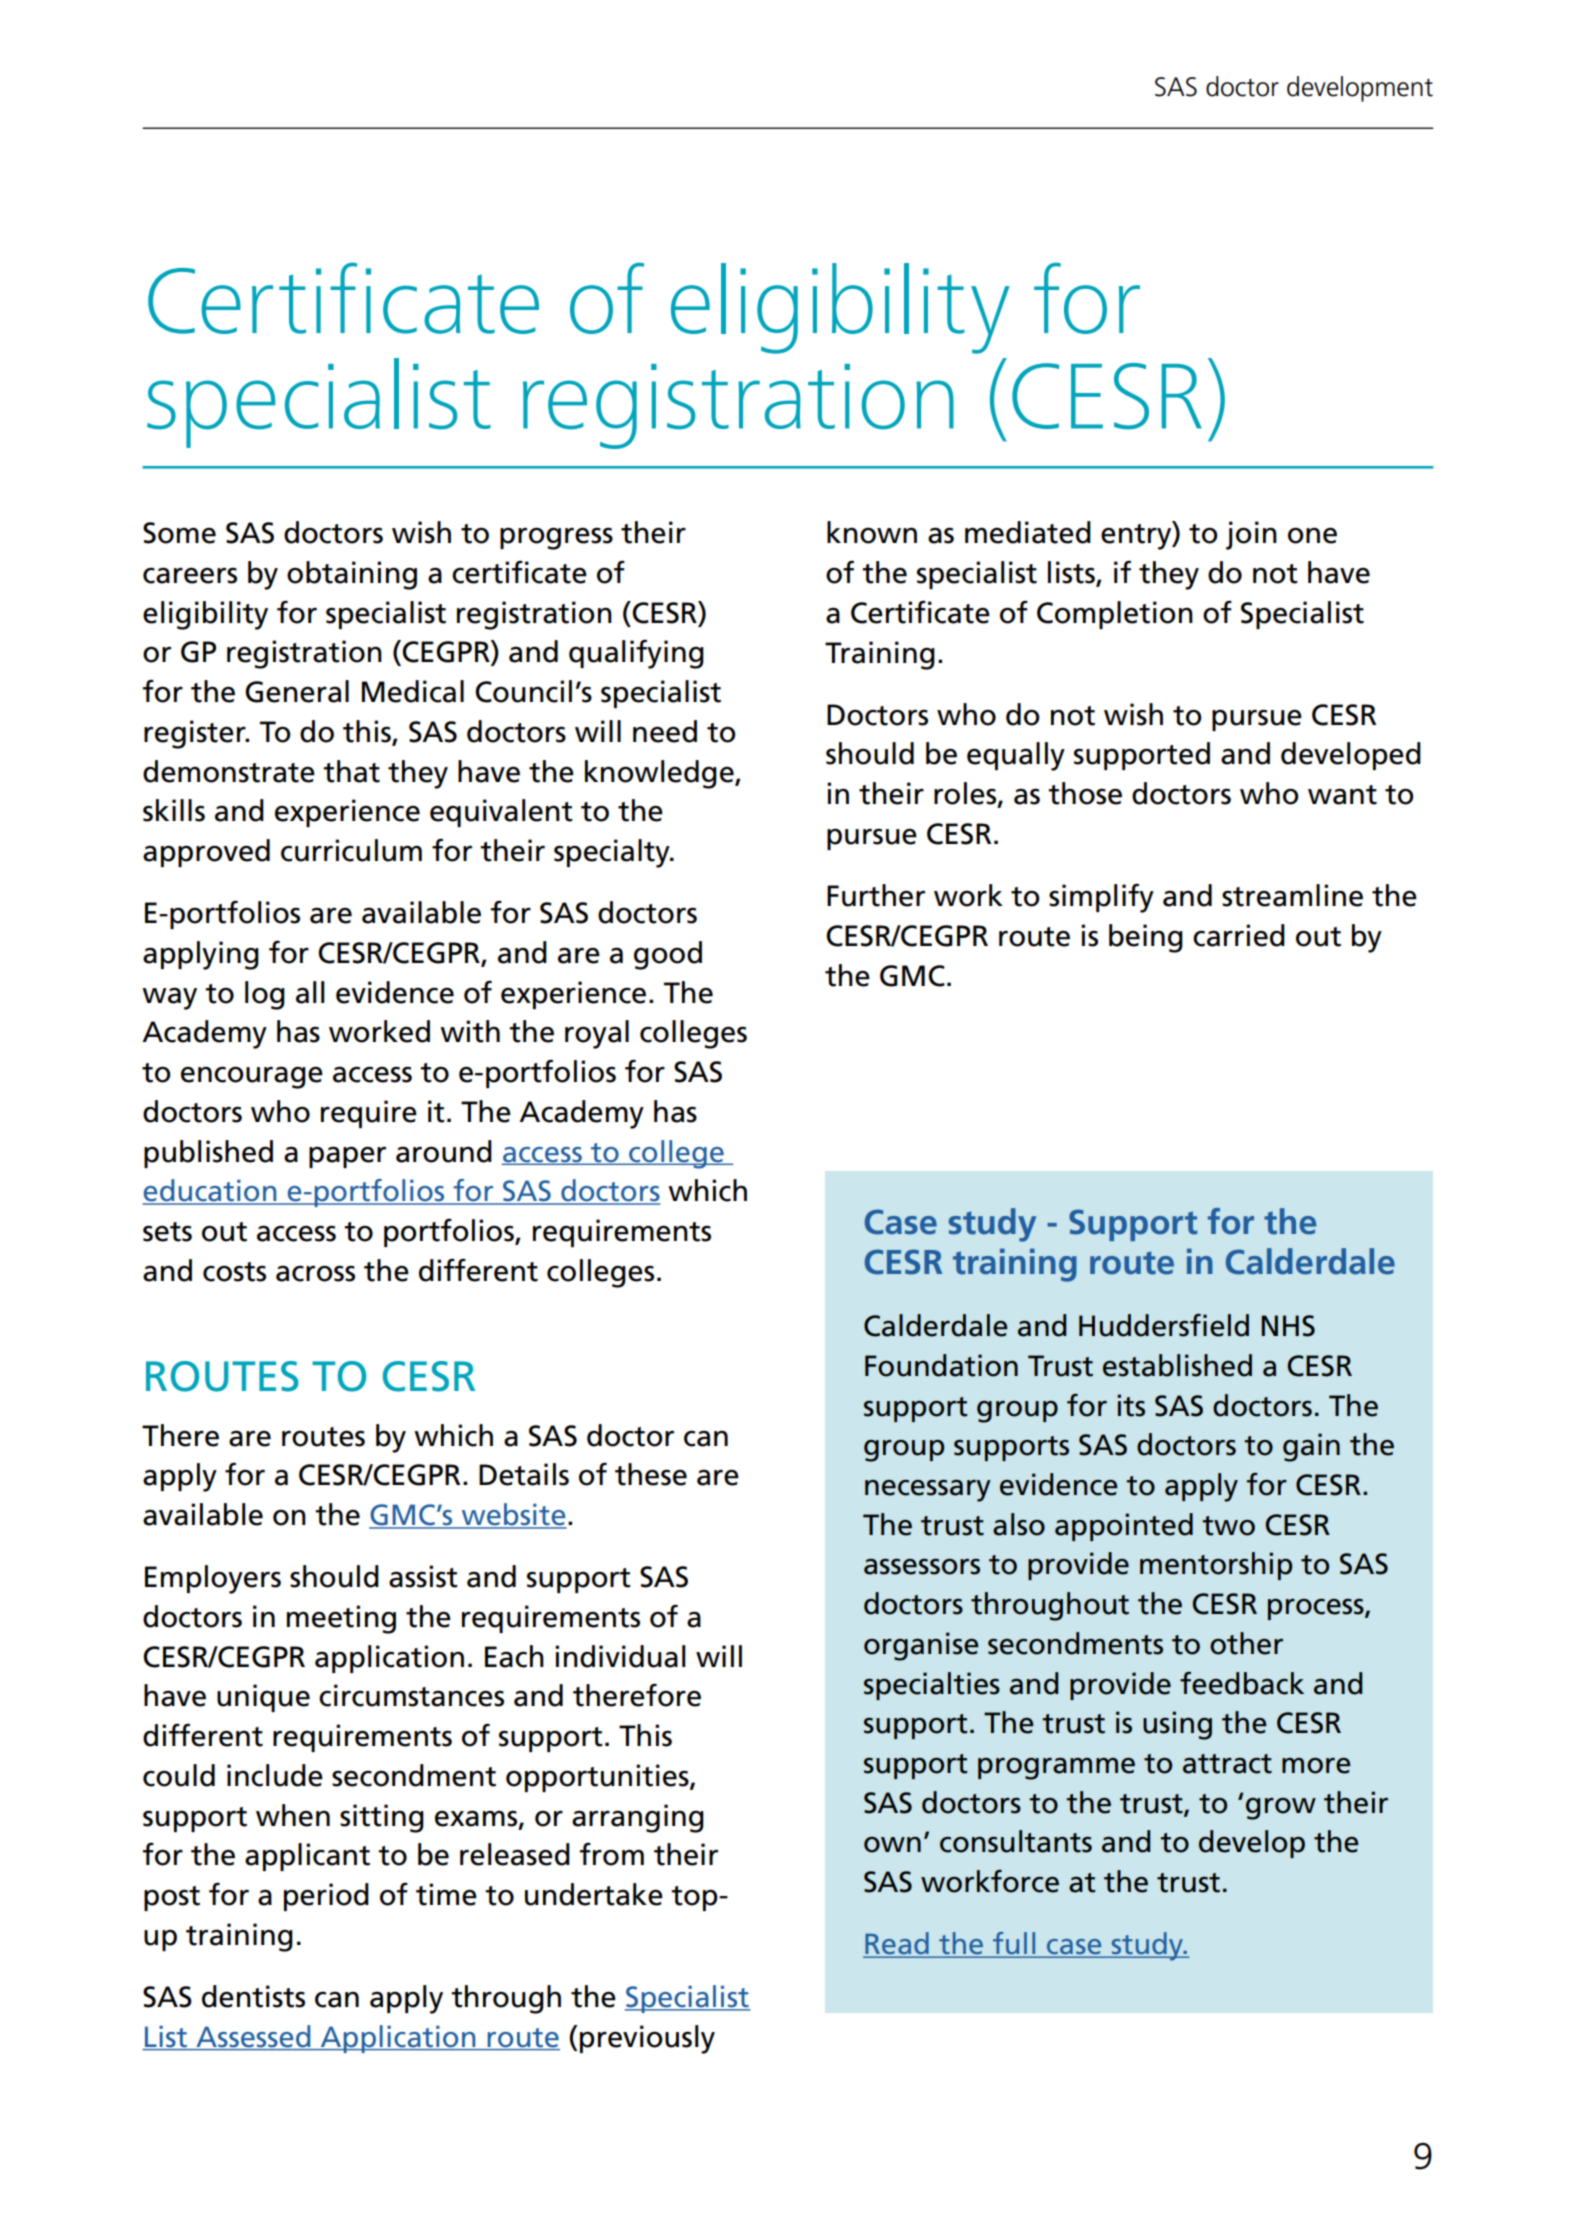 The height and width of the page is (2229, 1576). What do you see at coordinates (253, 2037) in the page?
I see `Assessed` at bounding box center [253, 2037].
